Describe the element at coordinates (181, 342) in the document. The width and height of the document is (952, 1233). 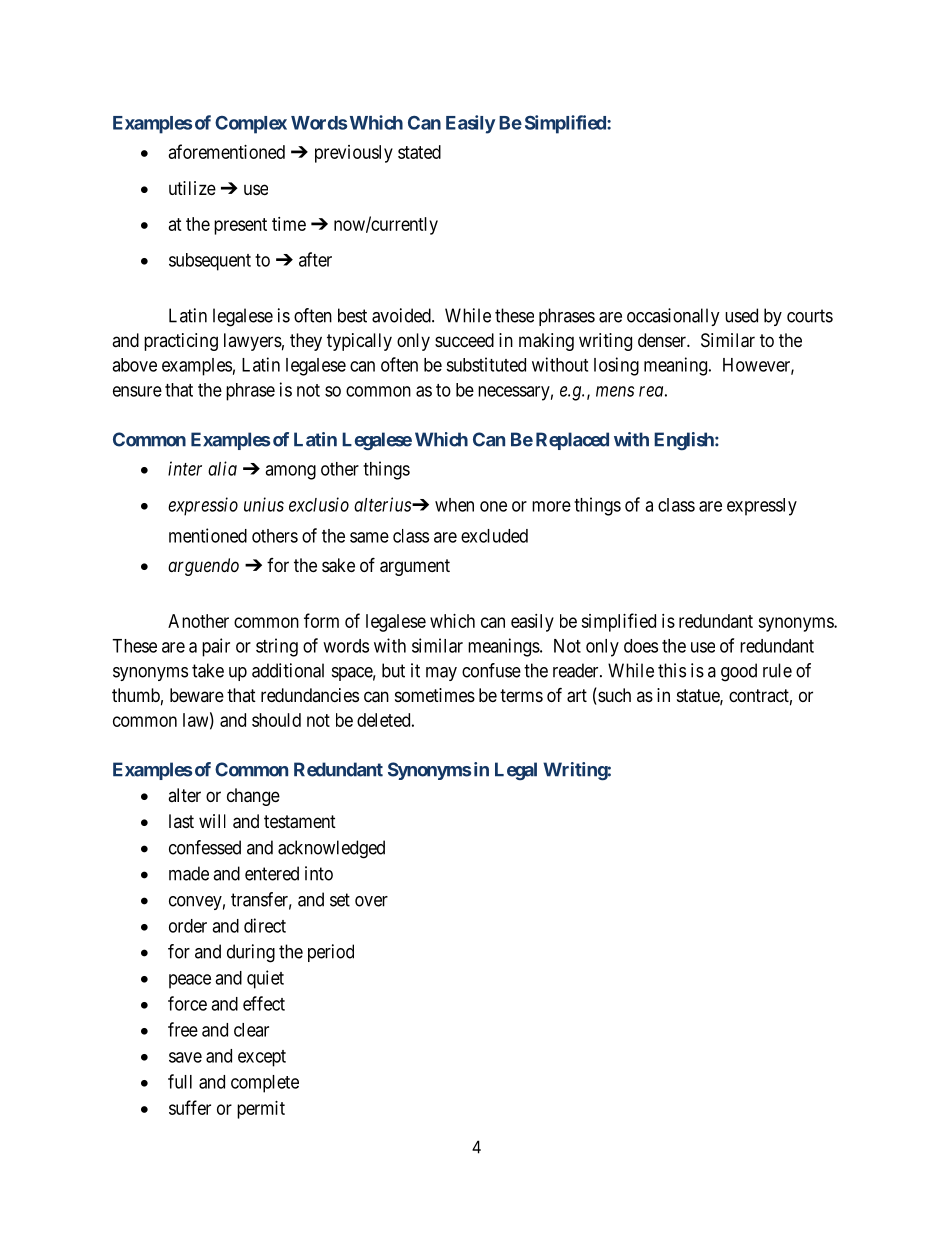
I see `practicing` at that location.
